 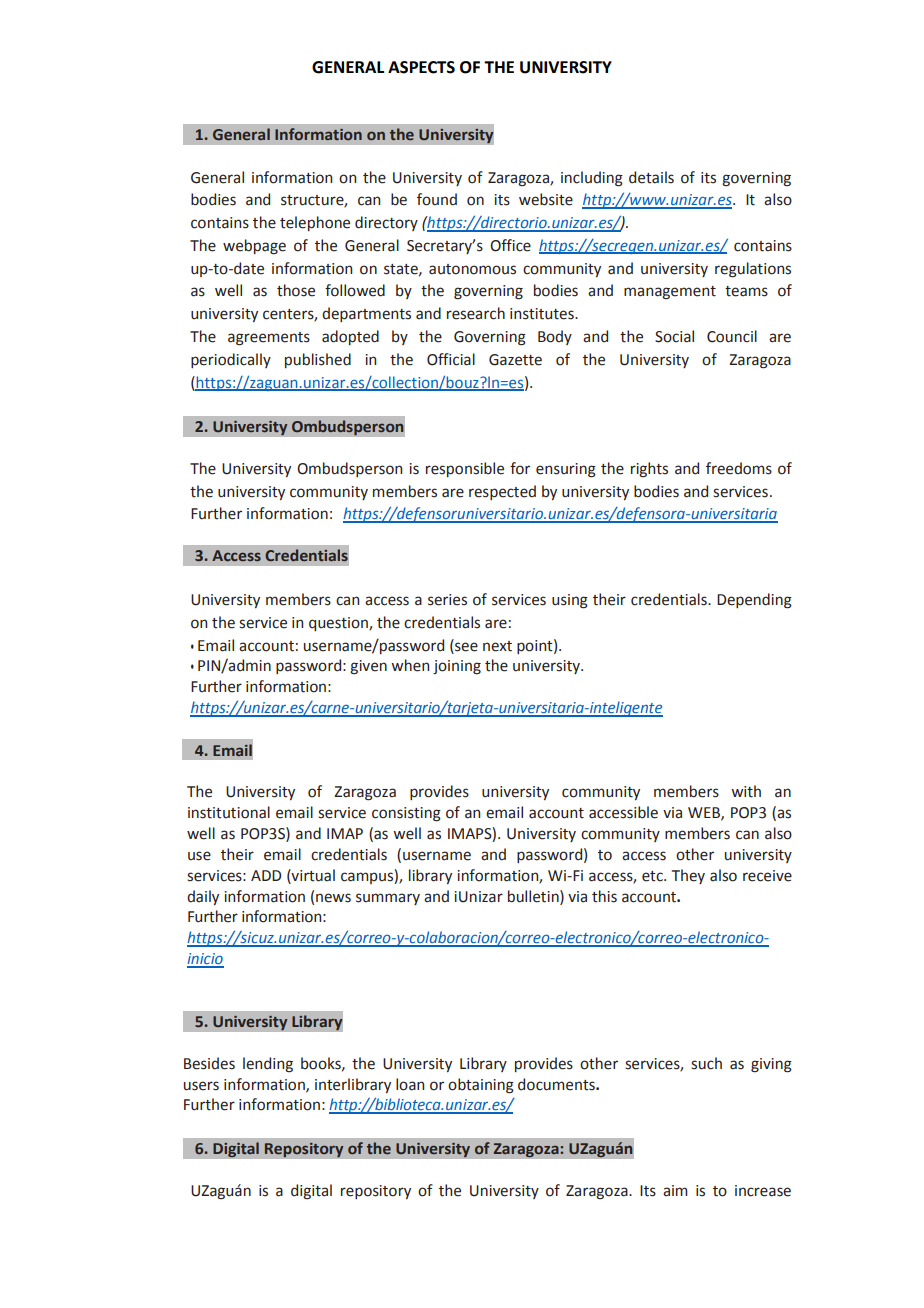 I want to click on obtaining, so click(x=481, y=1086).
